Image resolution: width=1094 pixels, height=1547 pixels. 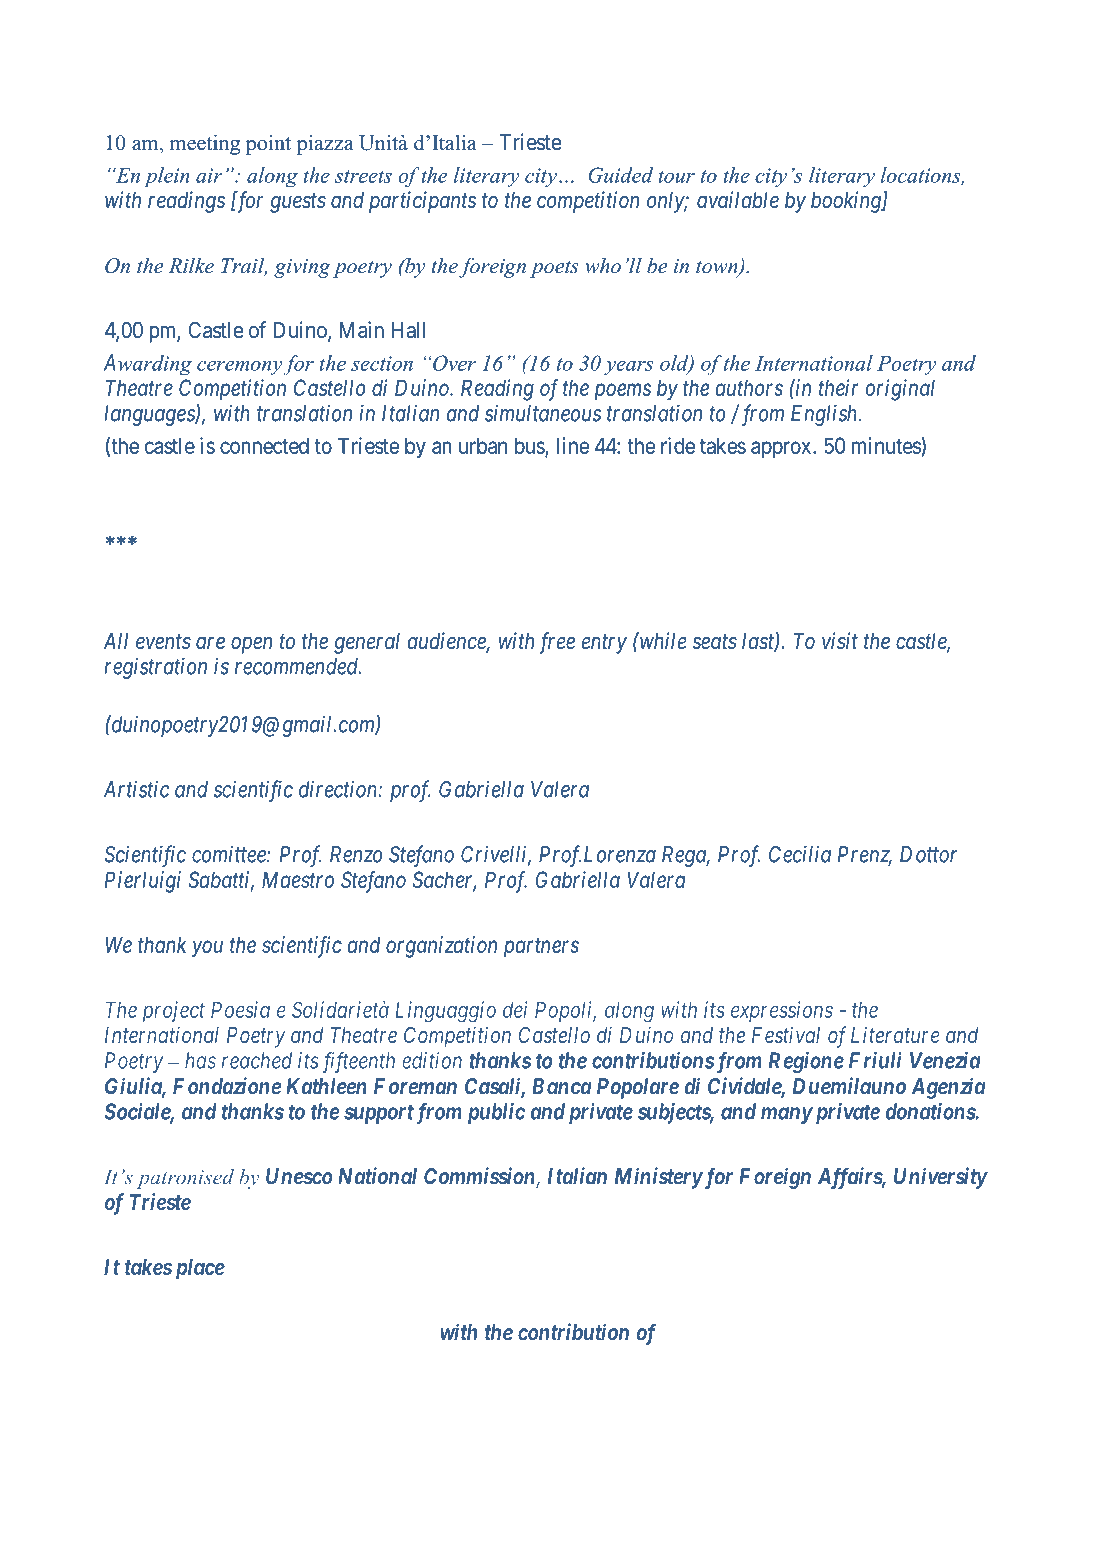 What do you see at coordinates (621, 175) in the image?
I see `Guided` at bounding box center [621, 175].
